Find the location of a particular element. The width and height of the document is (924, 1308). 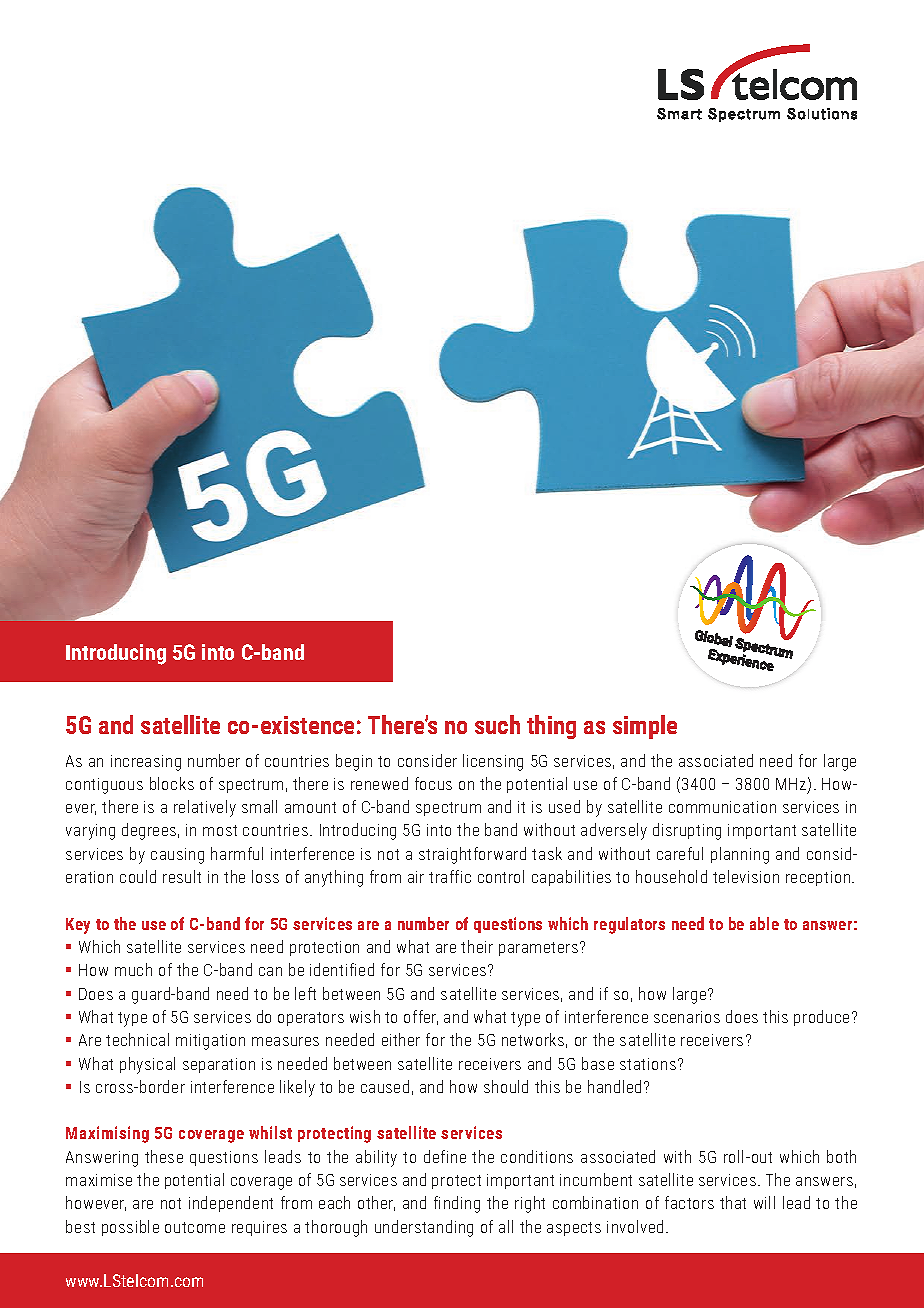

finding is located at coordinates (457, 1204).
